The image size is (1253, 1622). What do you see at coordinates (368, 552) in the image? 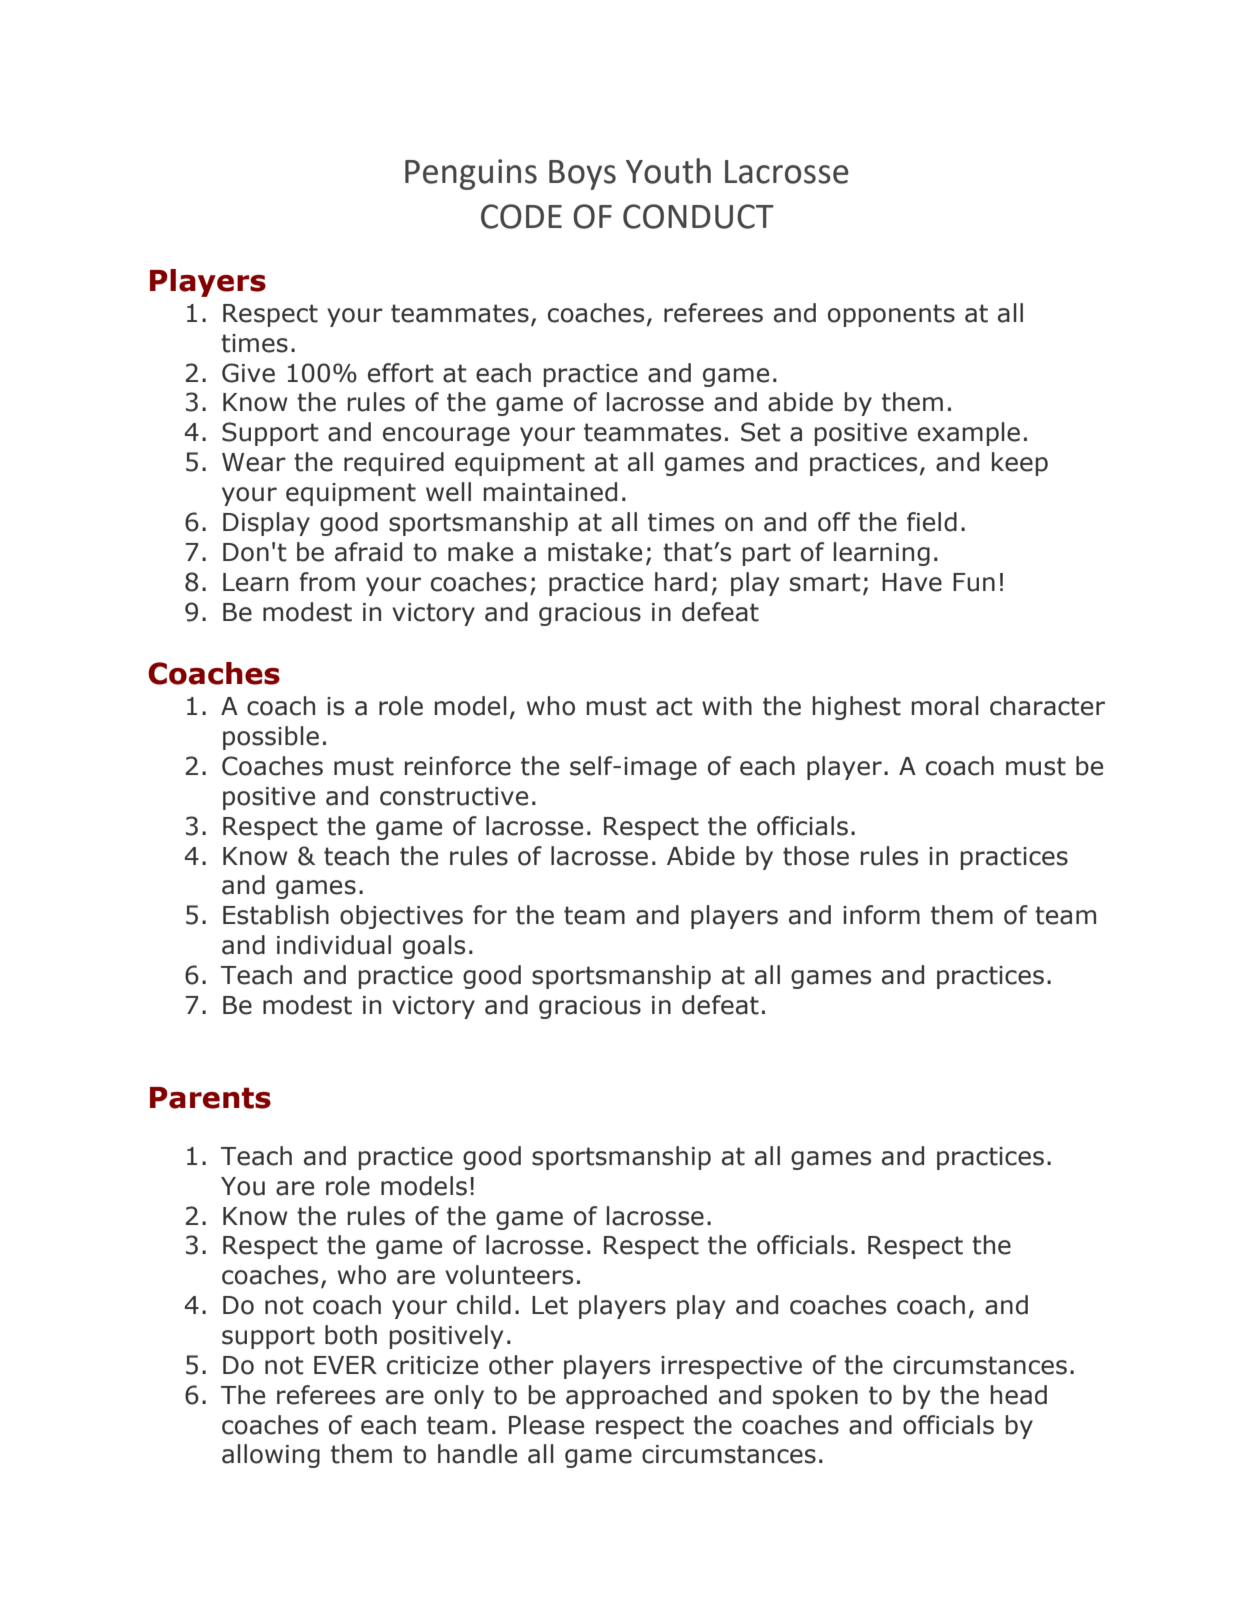
I see `afraid` at bounding box center [368, 552].
